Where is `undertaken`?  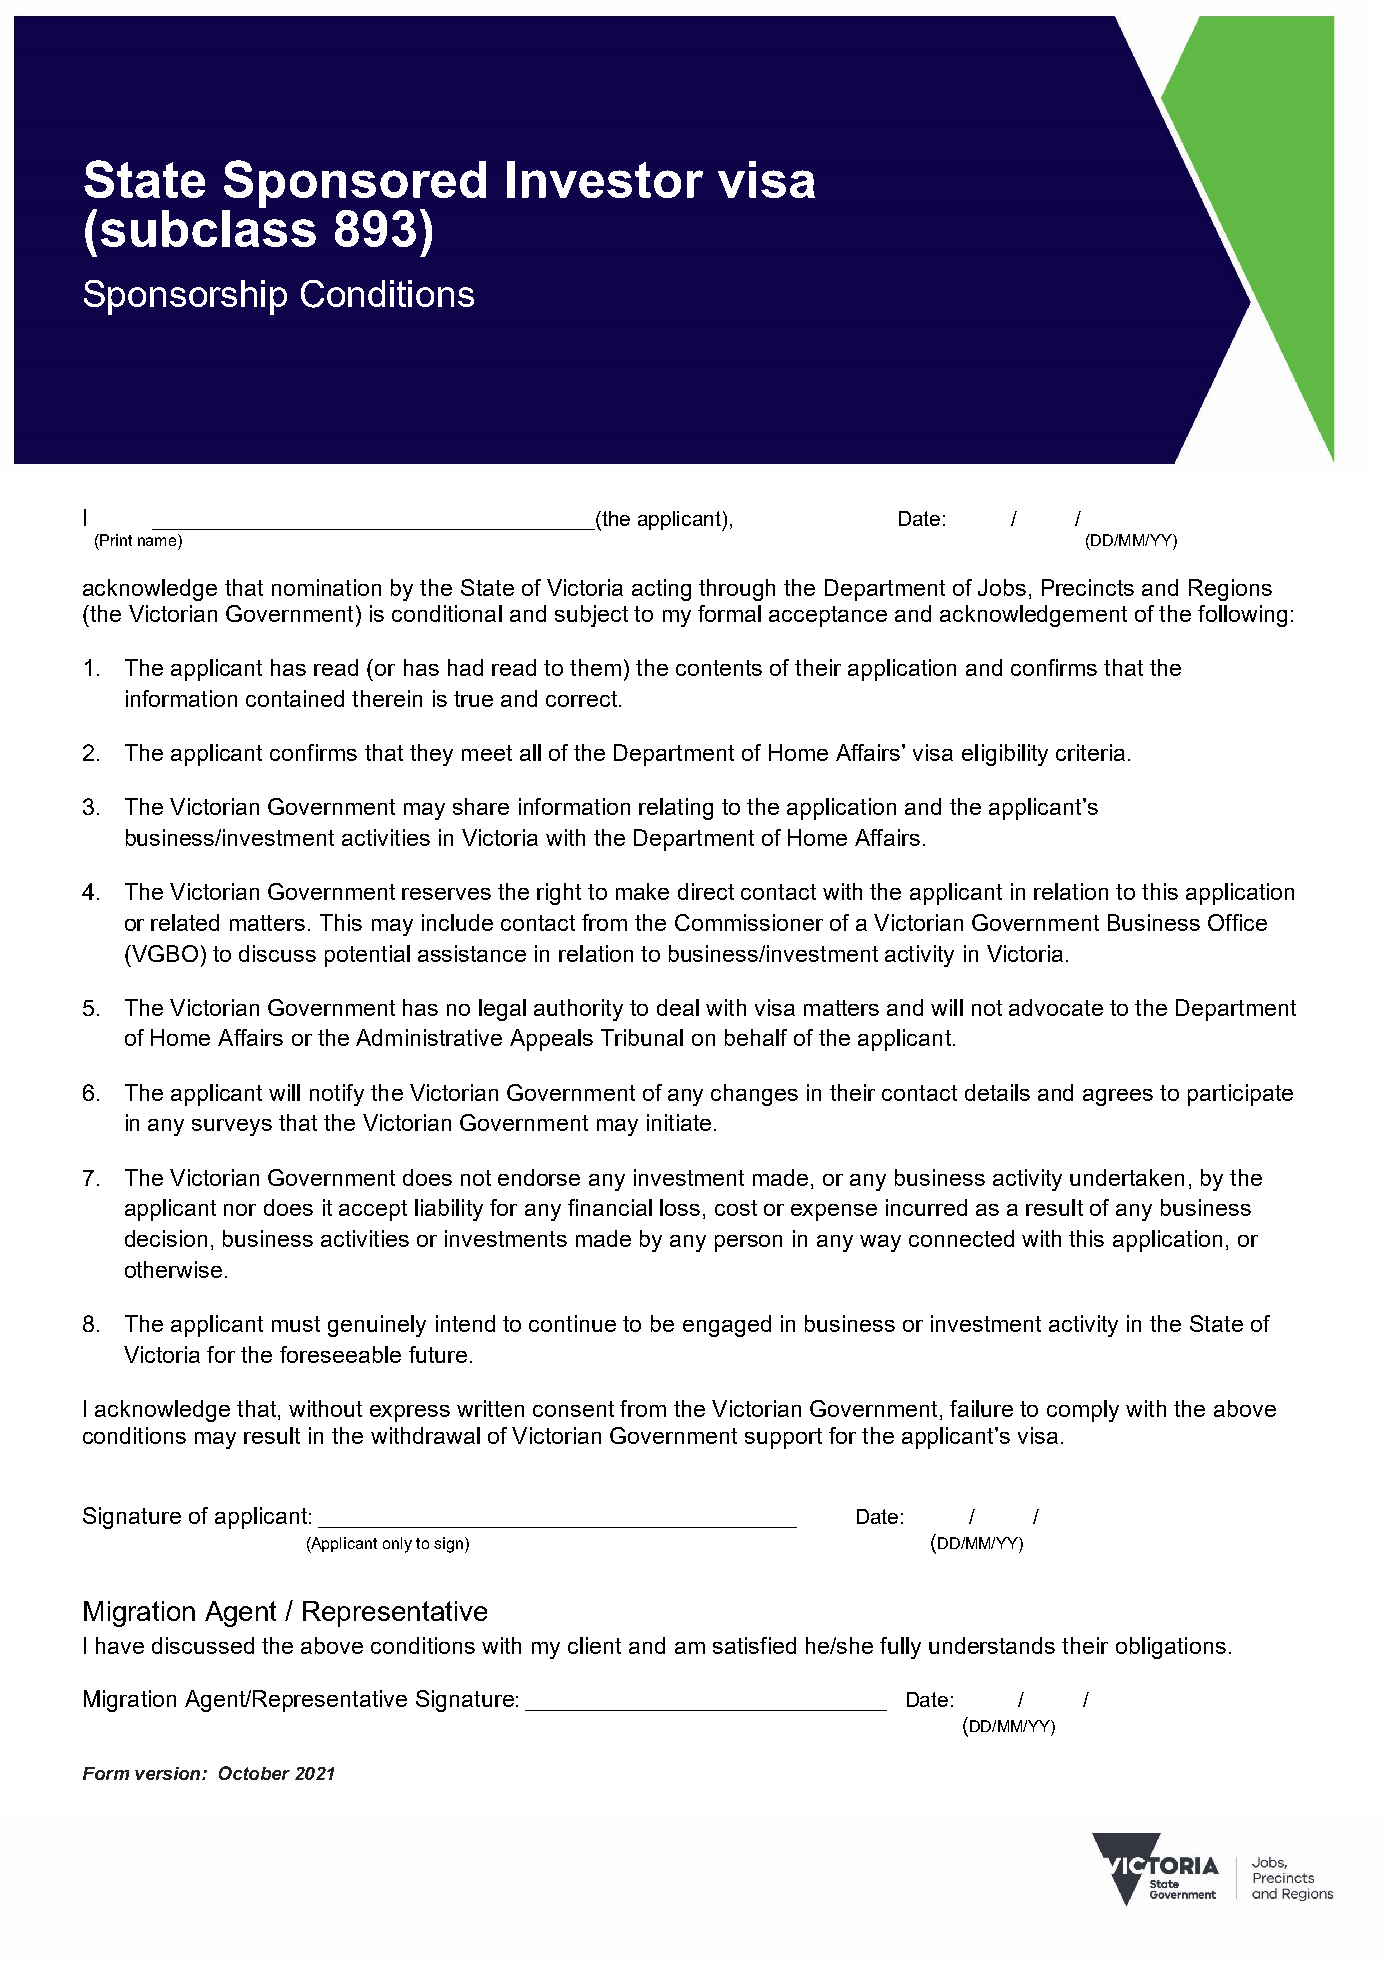
undertaken is located at coordinates (1127, 1177).
